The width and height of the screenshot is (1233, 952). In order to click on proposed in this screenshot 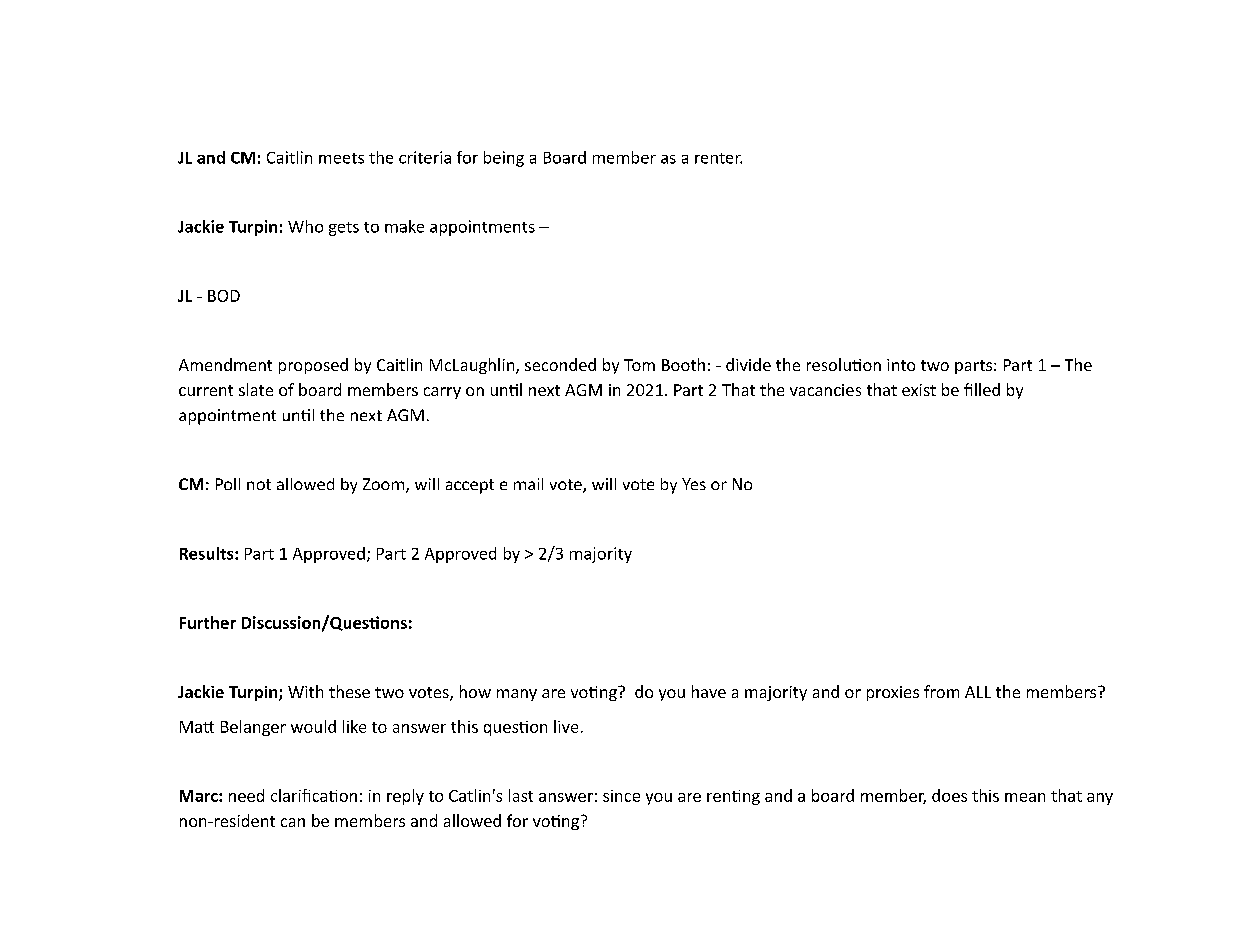, I will do `click(313, 366)`.
